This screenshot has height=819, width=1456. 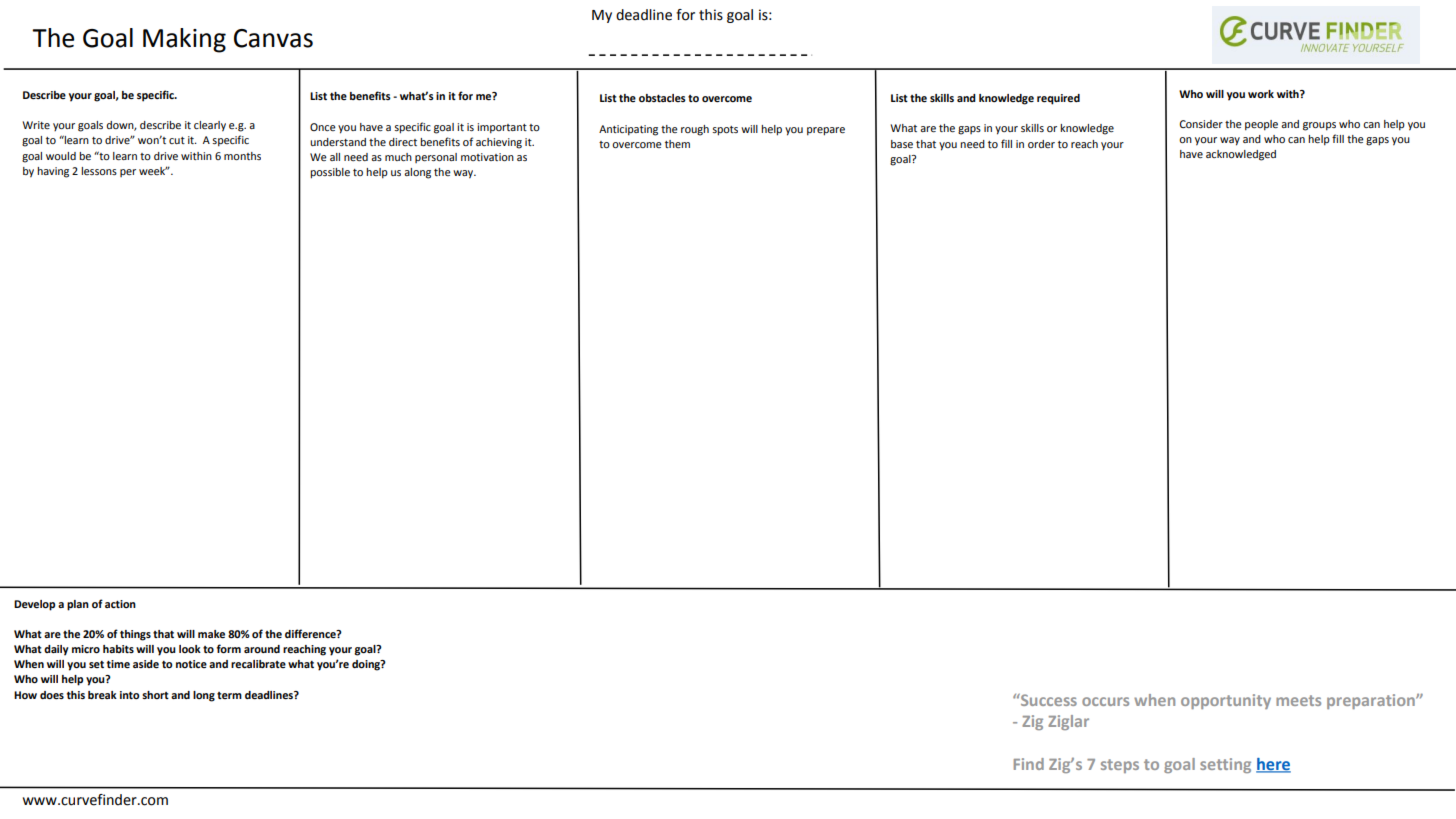 I want to click on obstacles, so click(x=662, y=98).
